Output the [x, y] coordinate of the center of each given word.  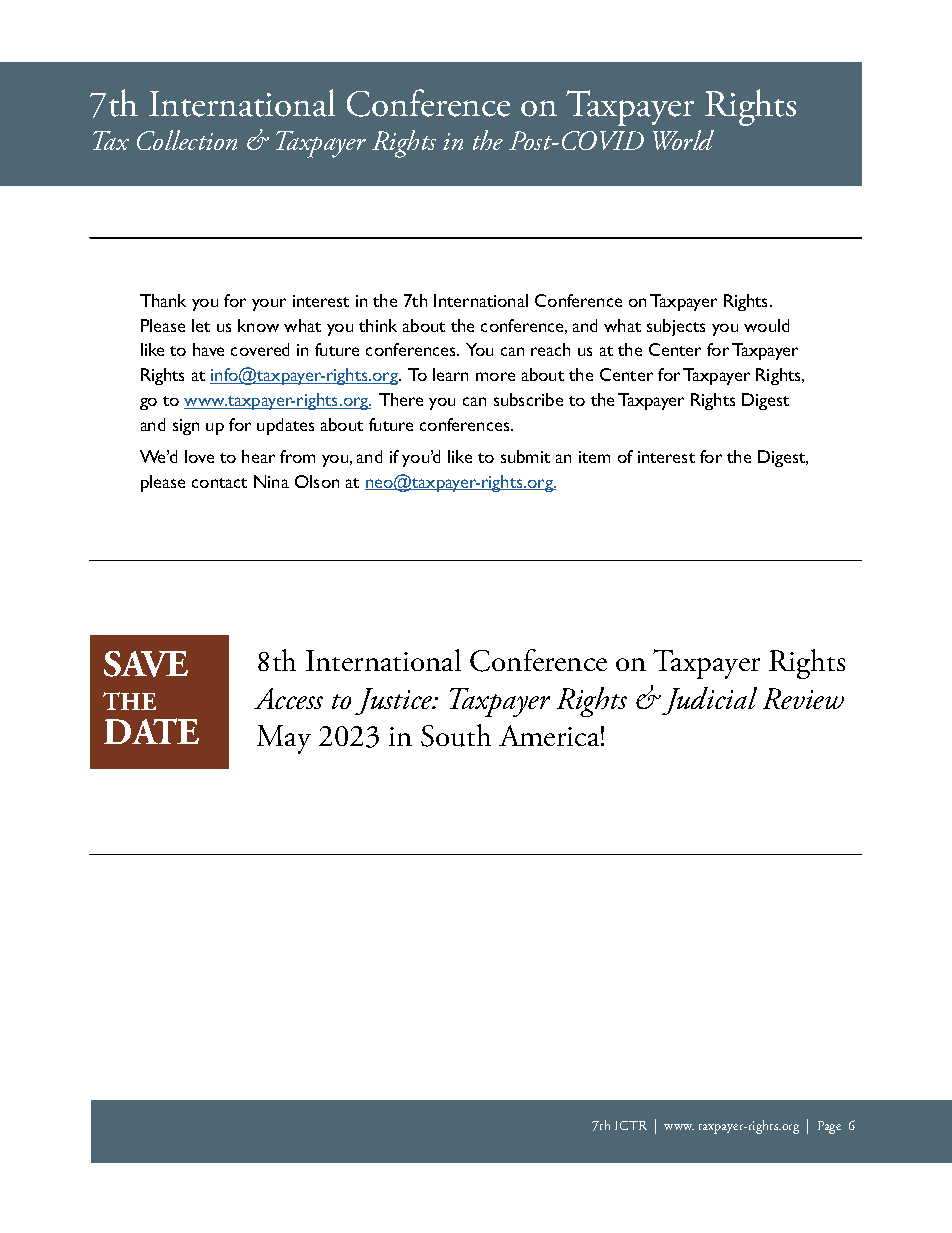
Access [288, 698]
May [284, 739]
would [766, 325]
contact [219, 483]
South [456, 735]
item [594, 457]
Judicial [708, 701]
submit [525, 456]
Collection [187, 140]
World [683, 140]
